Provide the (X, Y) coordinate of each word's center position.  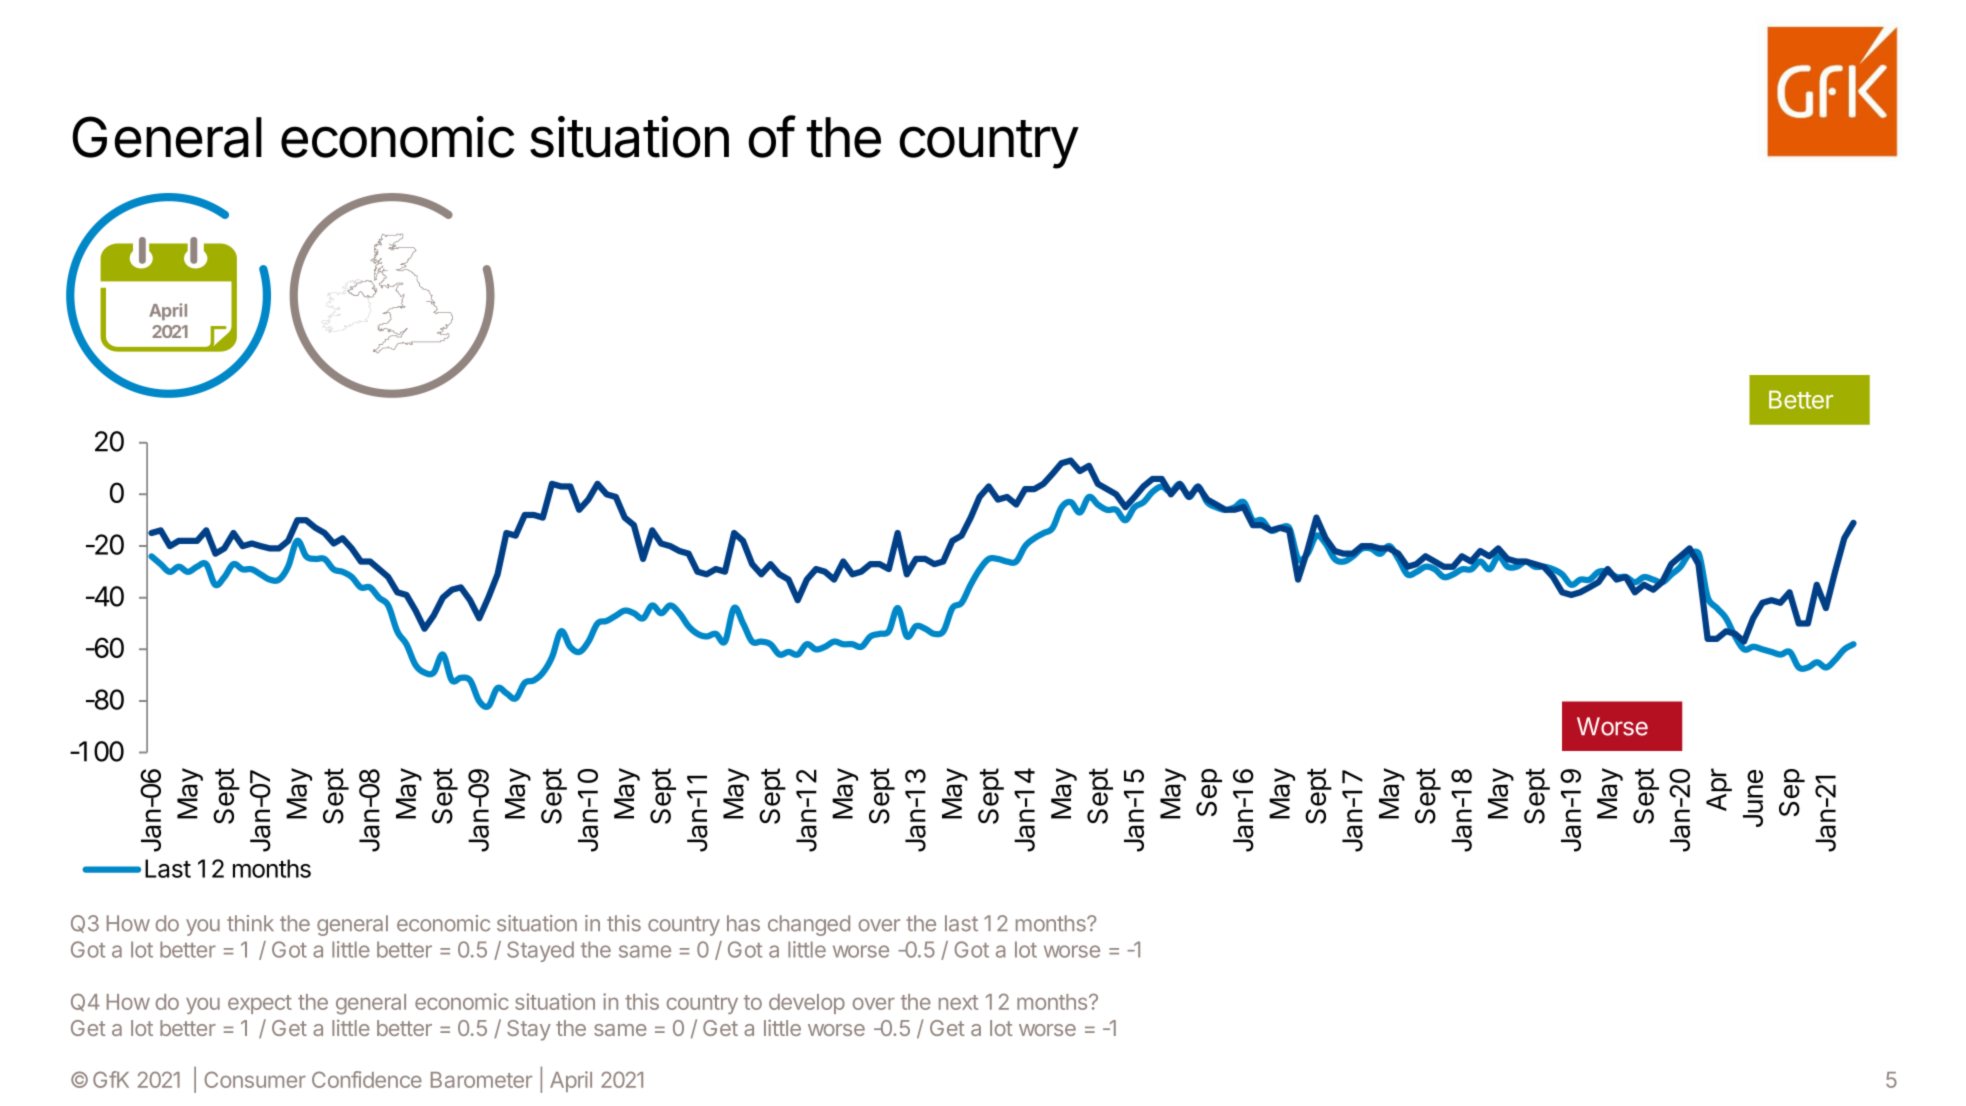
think (250, 923)
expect (260, 1004)
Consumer (255, 1079)
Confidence (367, 1079)
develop (807, 1004)
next (958, 1002)
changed (809, 925)
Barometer (481, 1080)
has (743, 923)
